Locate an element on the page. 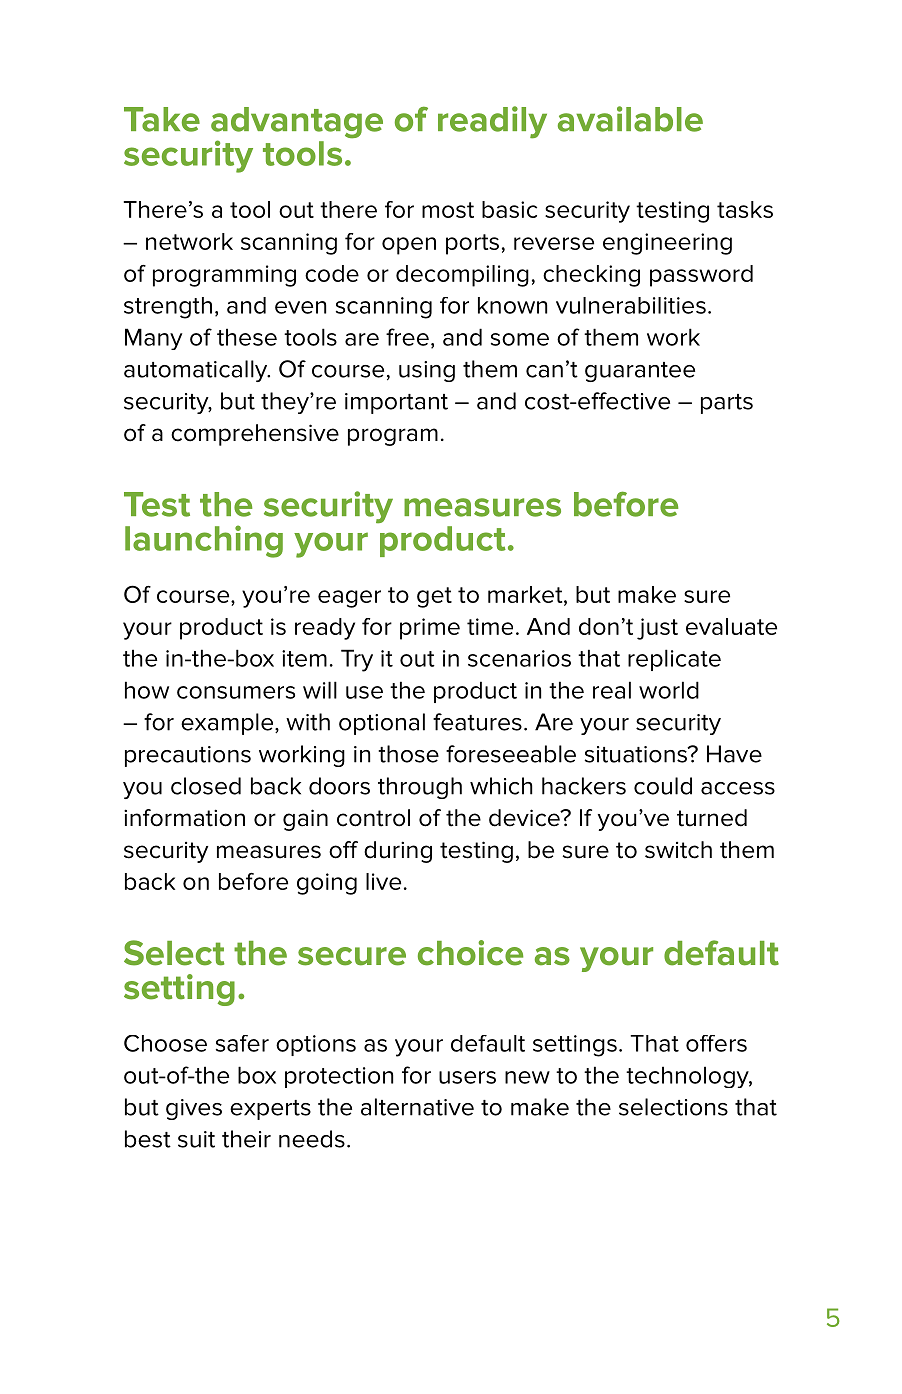 This document has width=902, height=1394. alternative is located at coordinates (417, 1107).
